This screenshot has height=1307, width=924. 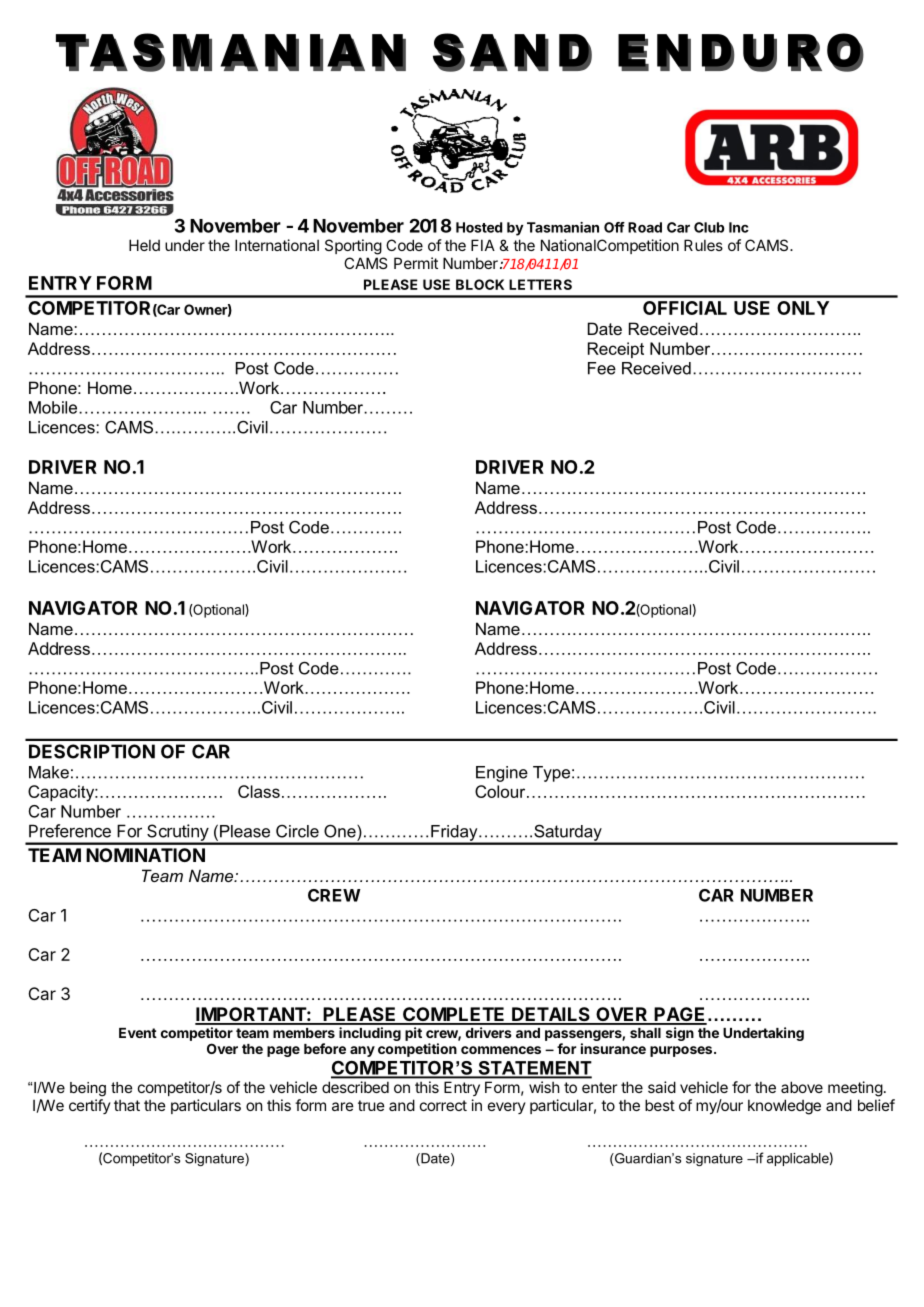 I want to click on Engine, so click(x=502, y=774).
